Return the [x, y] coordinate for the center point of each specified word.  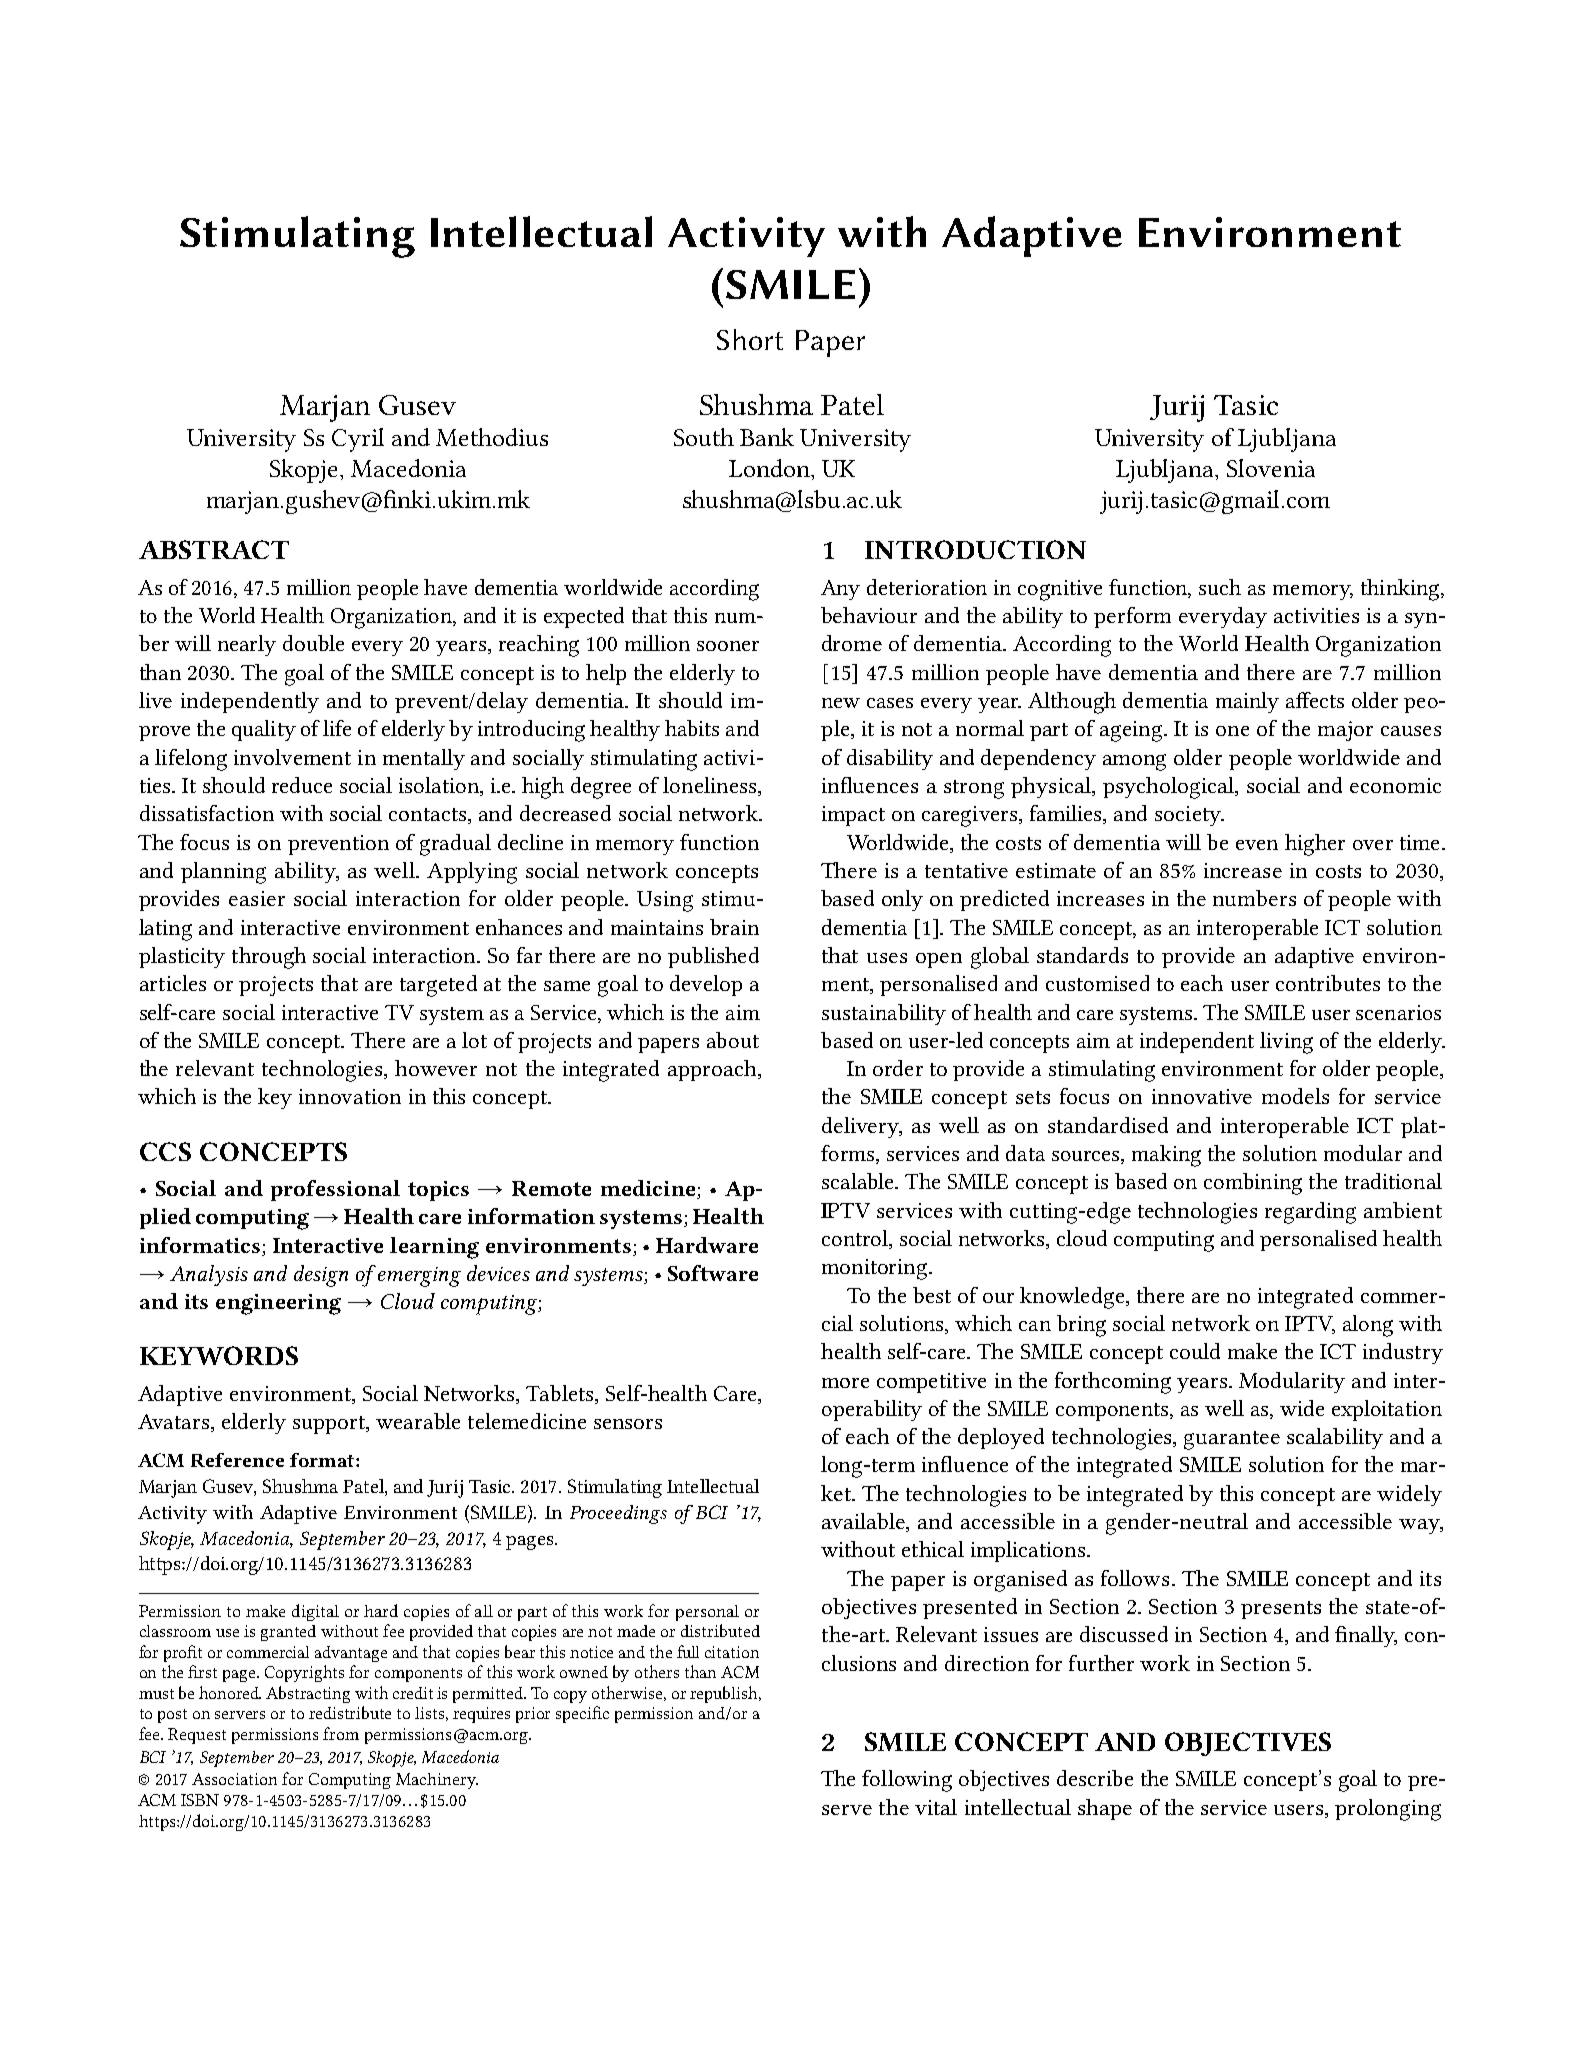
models [1295, 1096]
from [341, 1733]
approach [713, 1070]
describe [1095, 1778]
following [907, 1781]
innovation [350, 1096]
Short [750, 339]
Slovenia [1271, 468]
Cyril [358, 440]
